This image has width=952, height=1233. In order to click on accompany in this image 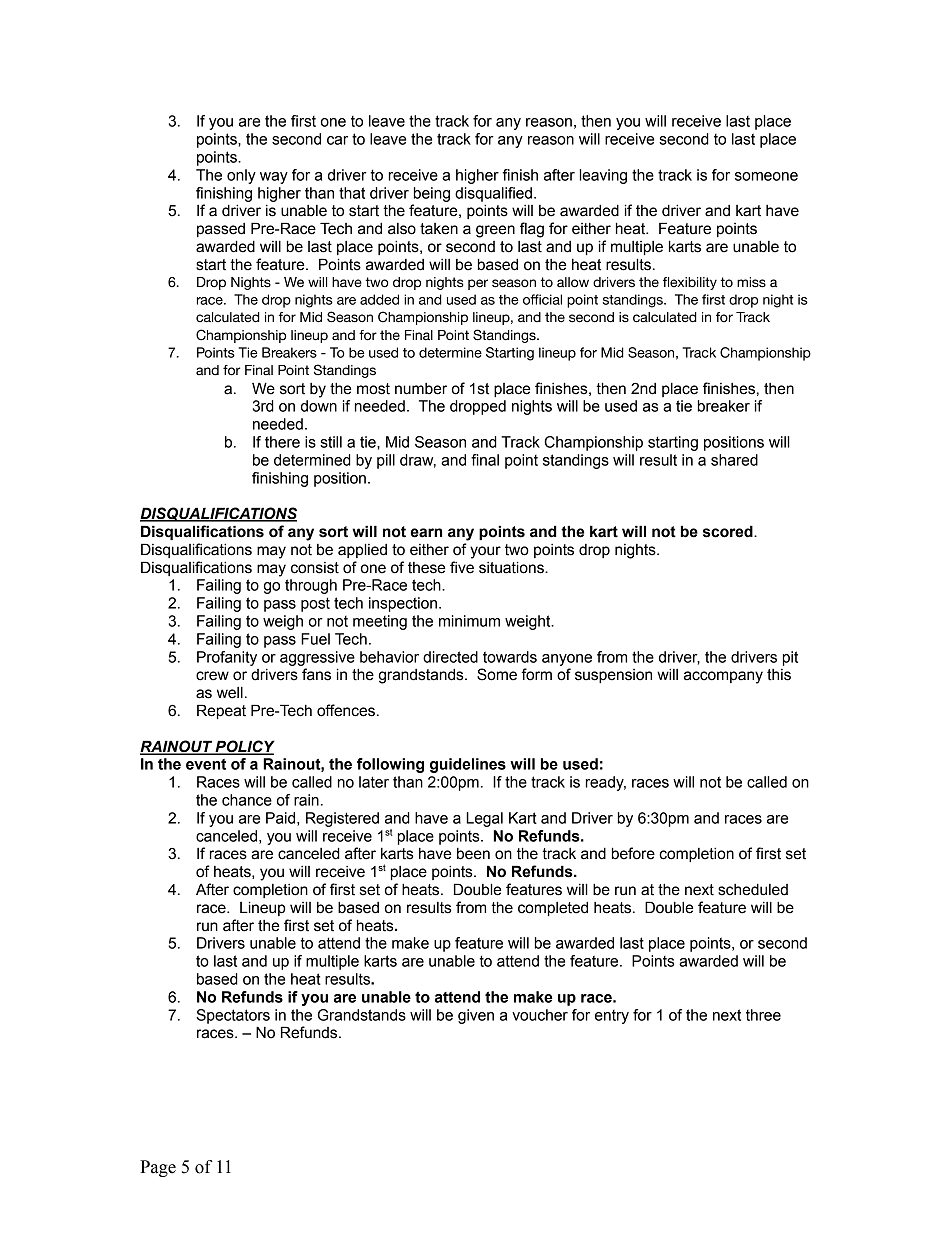, I will do `click(723, 677)`.
